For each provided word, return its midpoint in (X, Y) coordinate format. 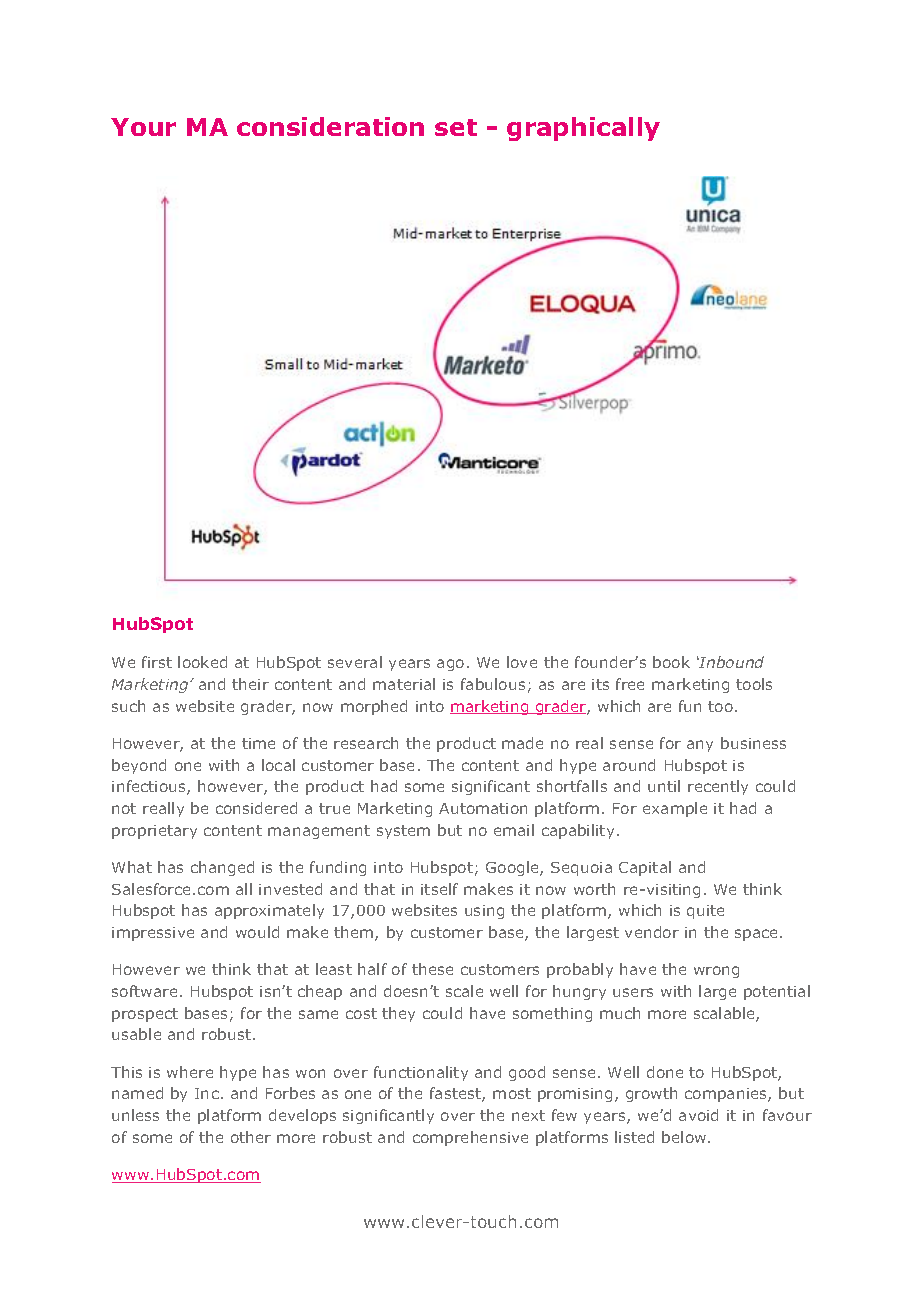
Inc (207, 1093)
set (456, 127)
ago (450, 665)
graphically (583, 129)
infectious (150, 787)
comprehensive (470, 1138)
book (671, 662)
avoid (698, 1115)
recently (718, 787)
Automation (483, 808)
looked (202, 662)
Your (143, 127)
